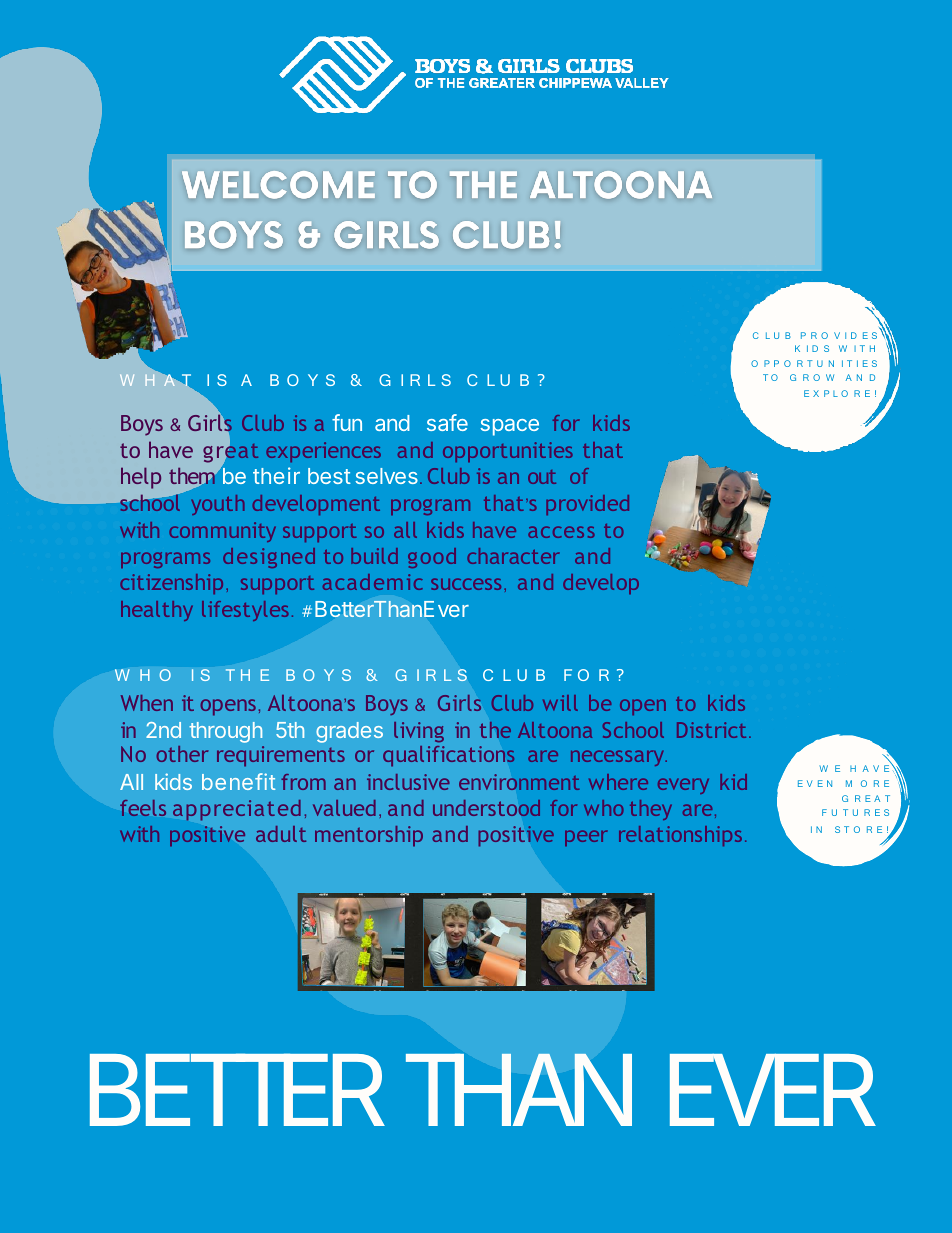  What do you see at coordinates (347, 422) in the image?
I see `fun` at bounding box center [347, 422].
